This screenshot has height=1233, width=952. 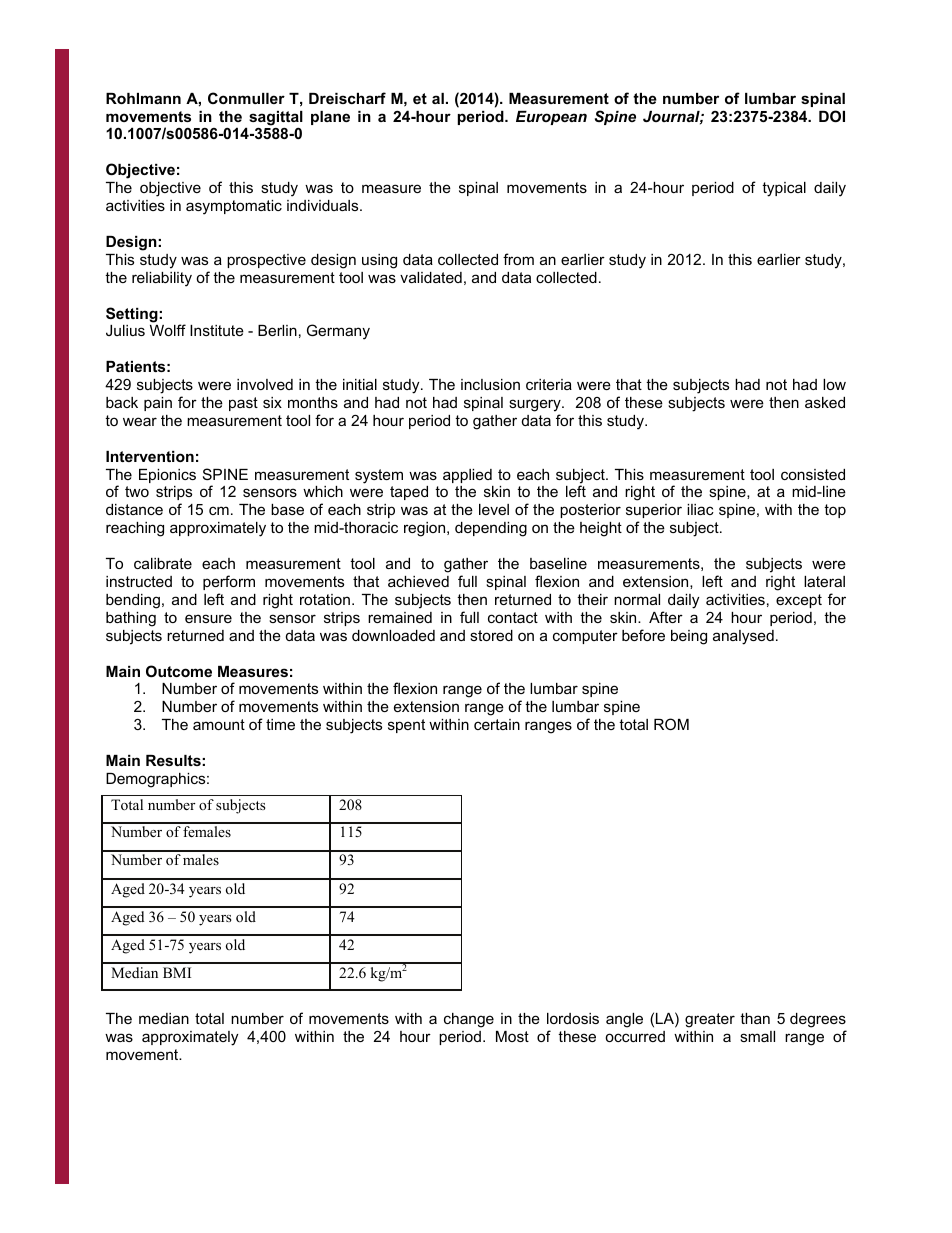 I want to click on achieved, so click(x=418, y=581).
